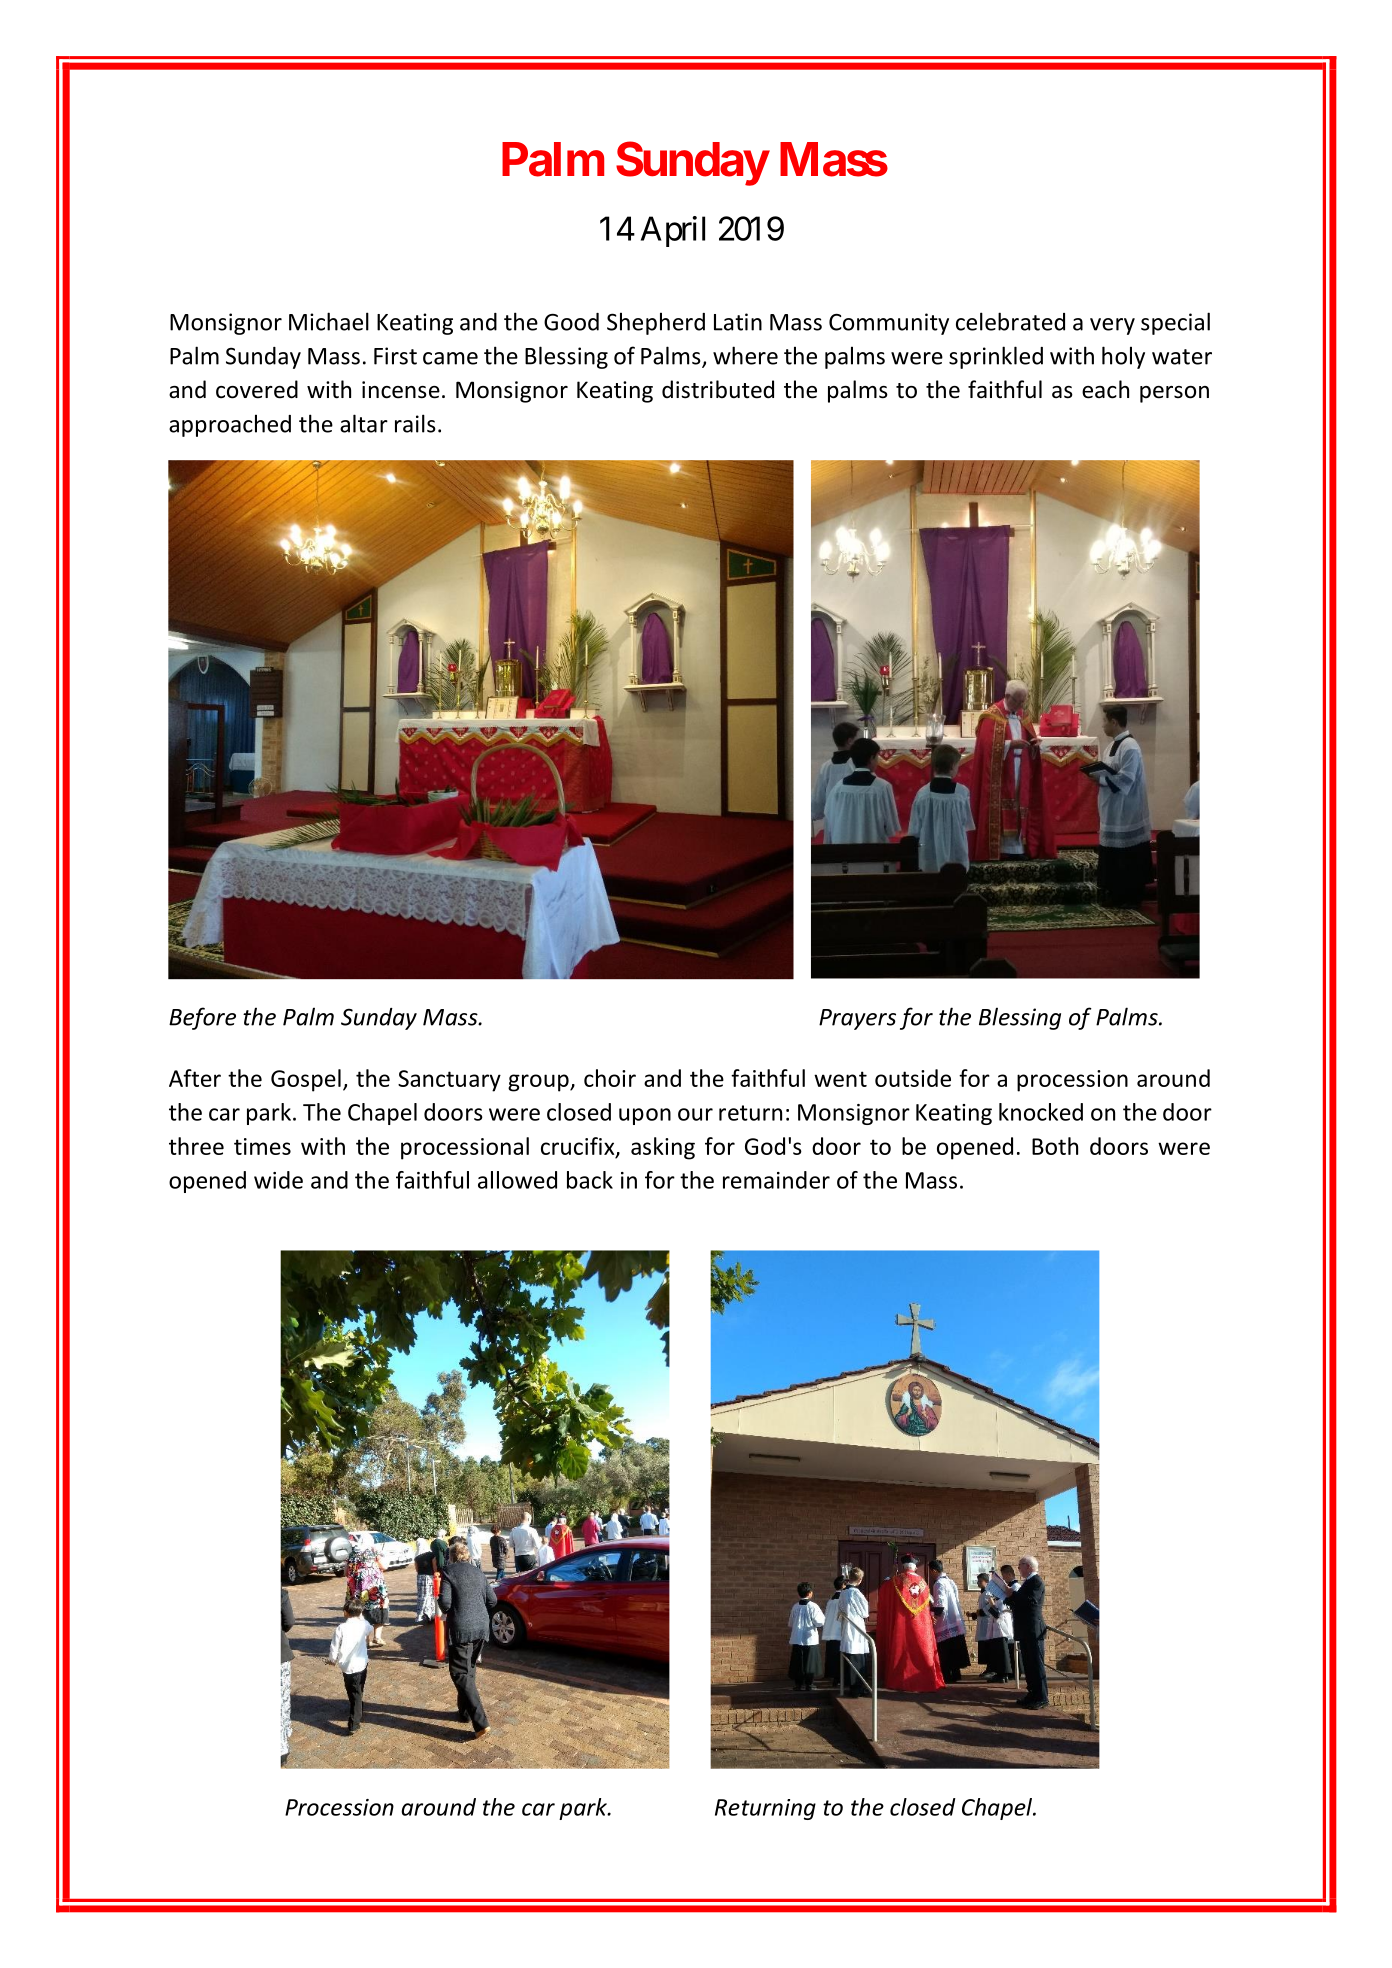 This page has width=1392, height=1968. Describe the element at coordinates (1105, 389) in the page. I see `each` at that location.
